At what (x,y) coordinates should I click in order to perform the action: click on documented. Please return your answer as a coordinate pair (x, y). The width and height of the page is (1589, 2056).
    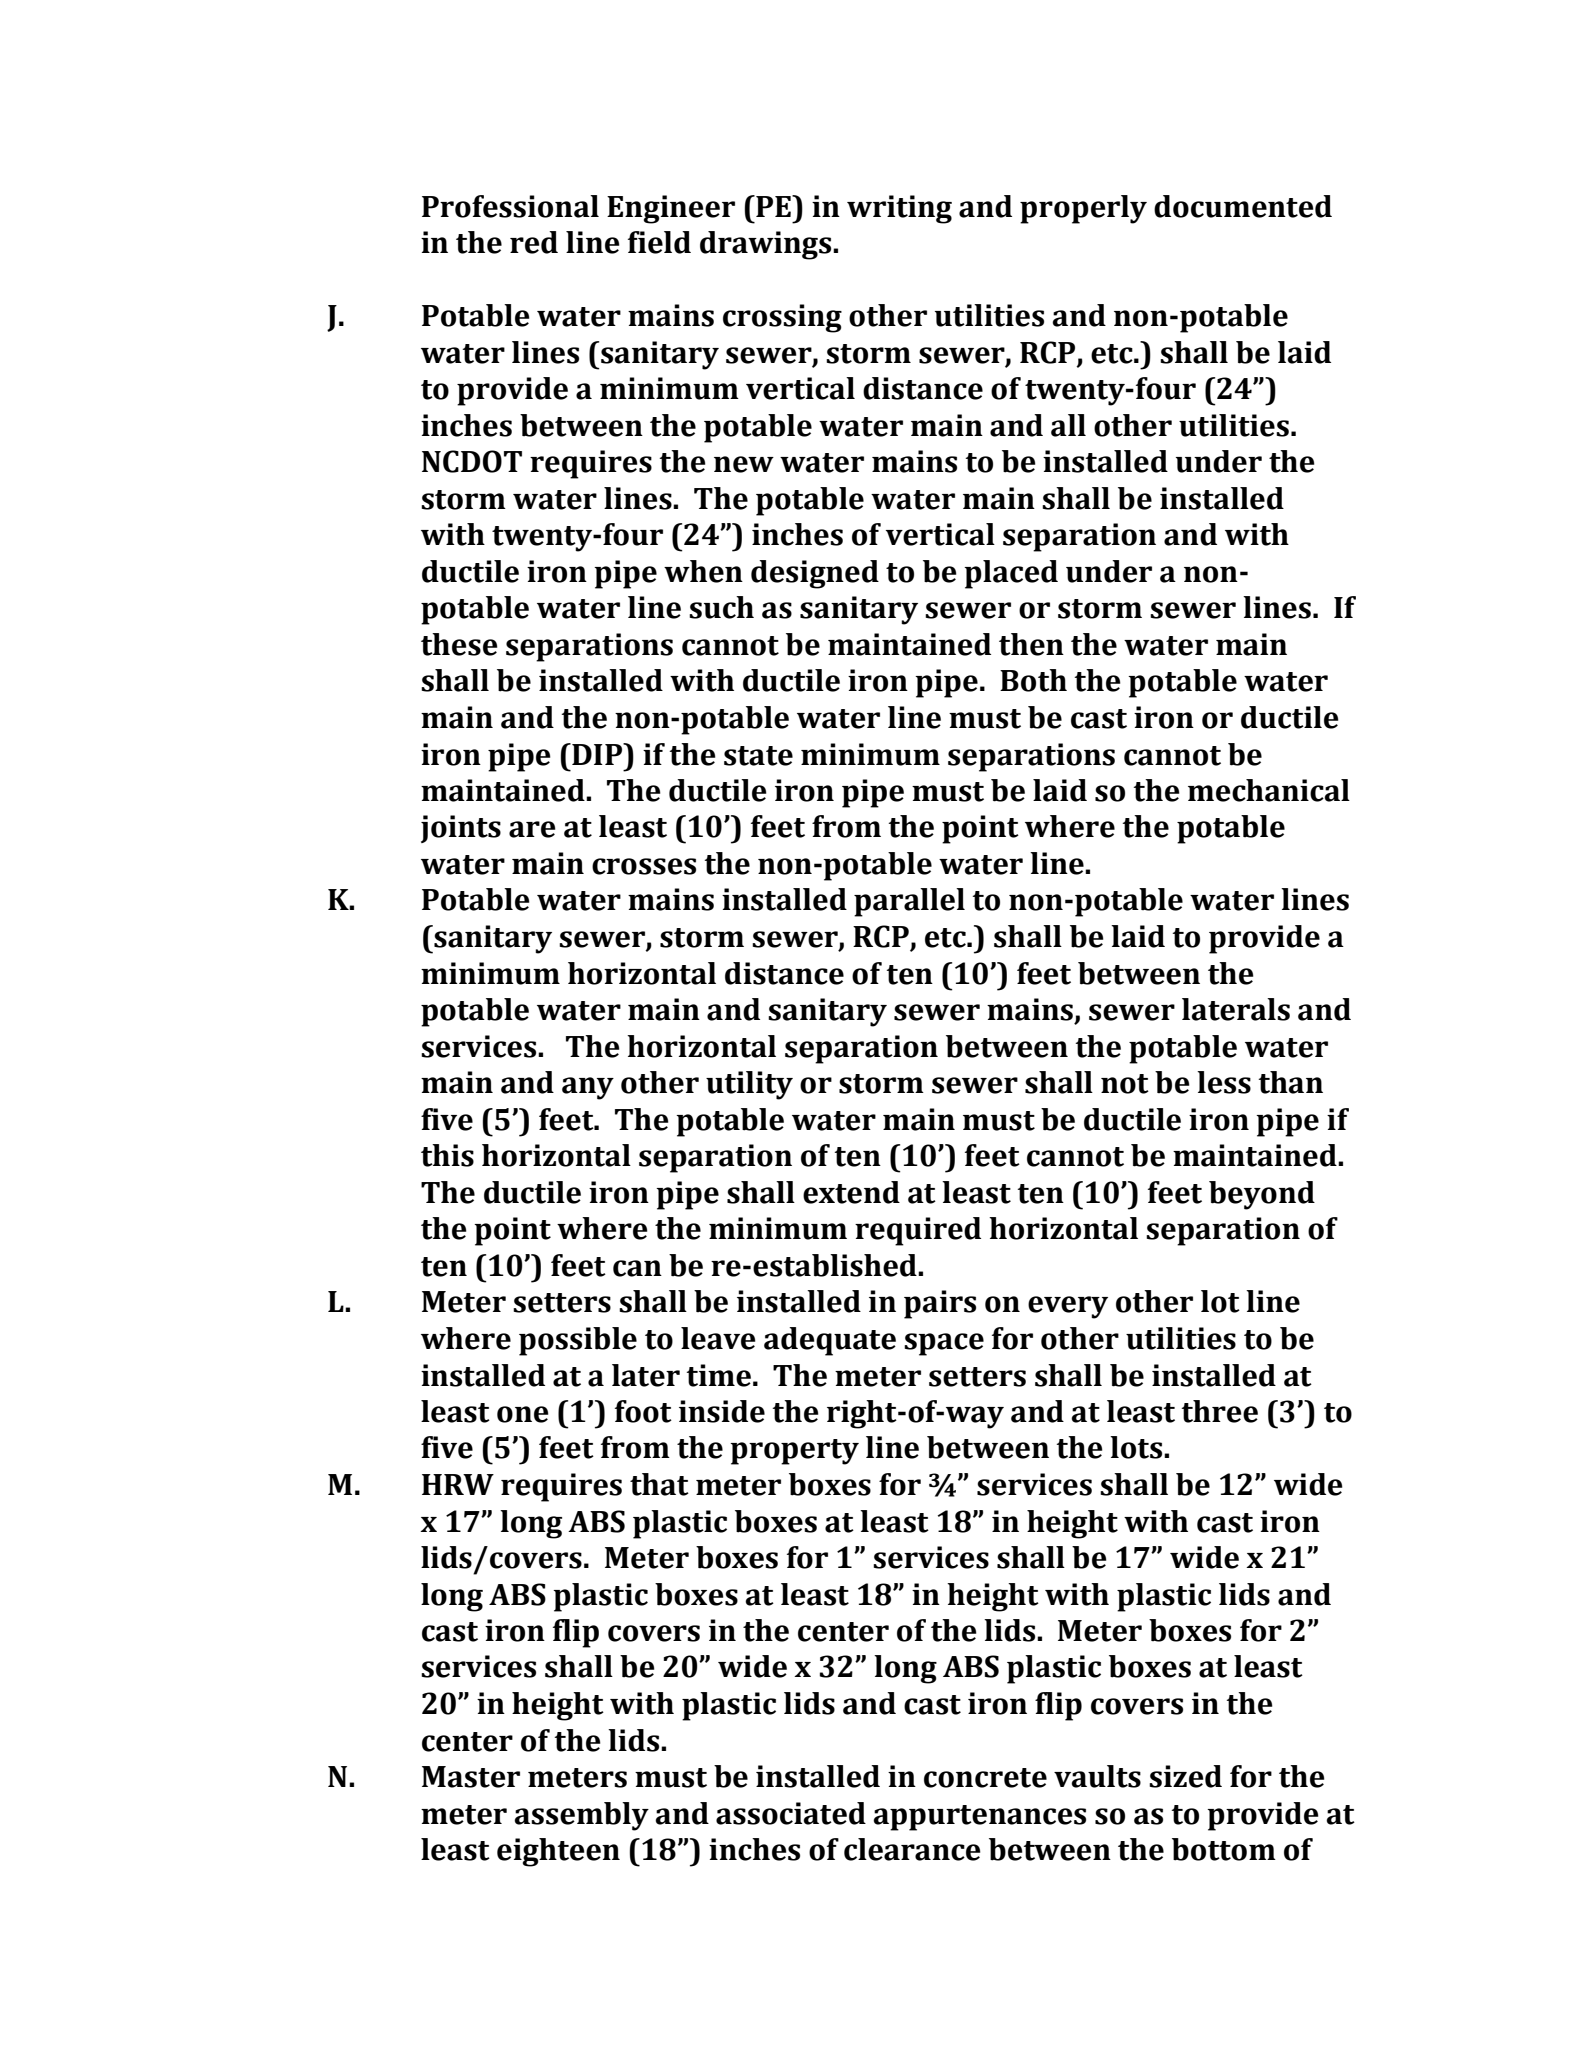
    Looking at the image, I should click on (1243, 206).
